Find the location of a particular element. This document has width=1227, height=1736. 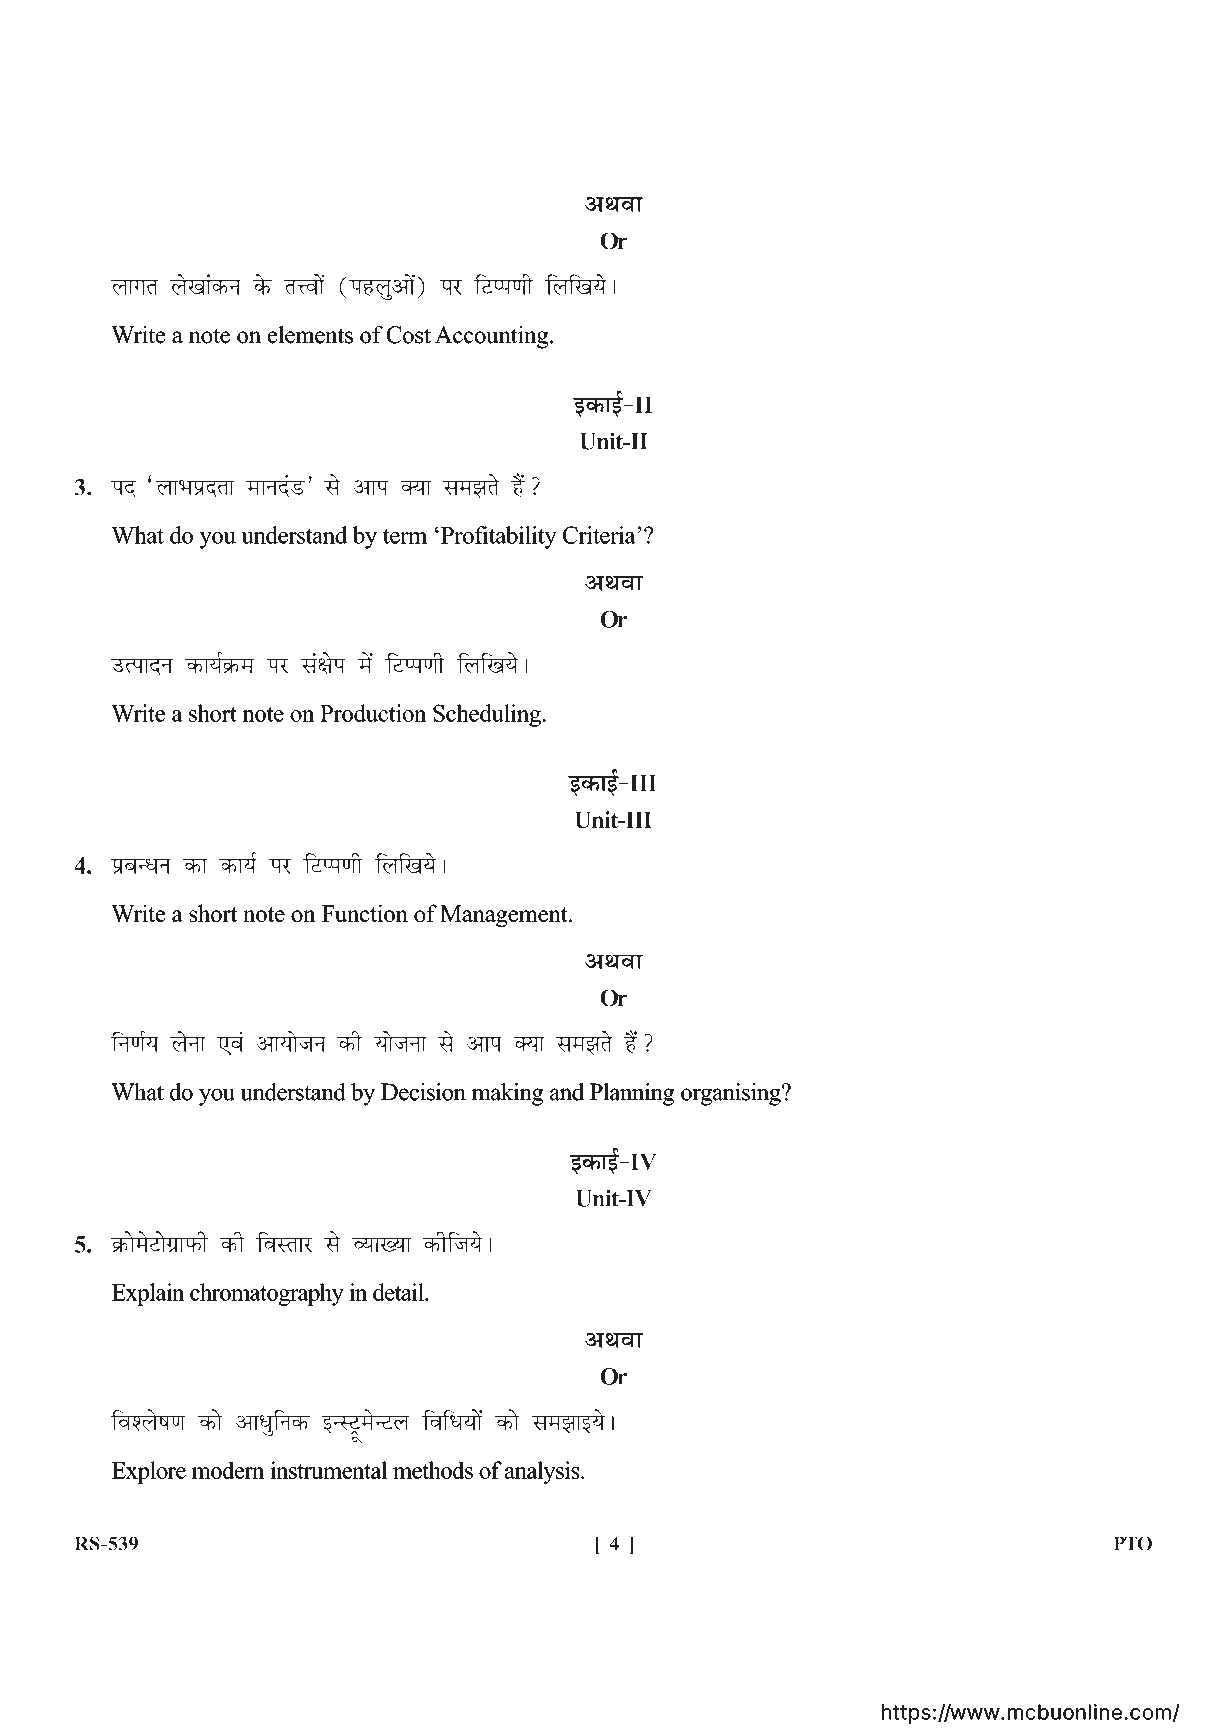

Accounting is located at coordinates (493, 337).
